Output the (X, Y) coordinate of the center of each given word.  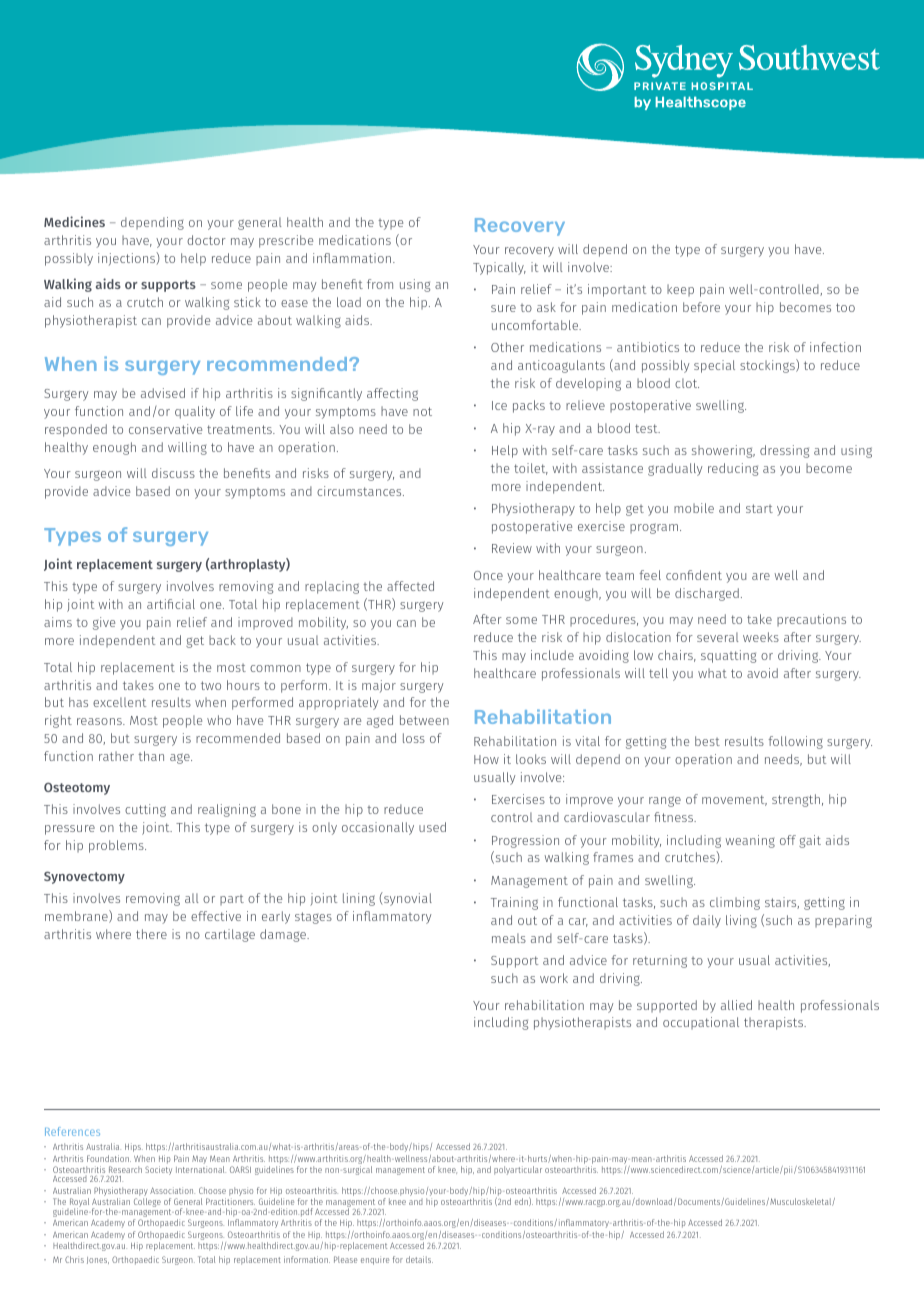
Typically (499, 268)
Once (488, 575)
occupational (701, 1023)
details (419, 1259)
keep (680, 290)
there (151, 934)
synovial (407, 899)
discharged (707, 594)
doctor (206, 240)
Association (172, 1190)
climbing (735, 903)
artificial (171, 604)
